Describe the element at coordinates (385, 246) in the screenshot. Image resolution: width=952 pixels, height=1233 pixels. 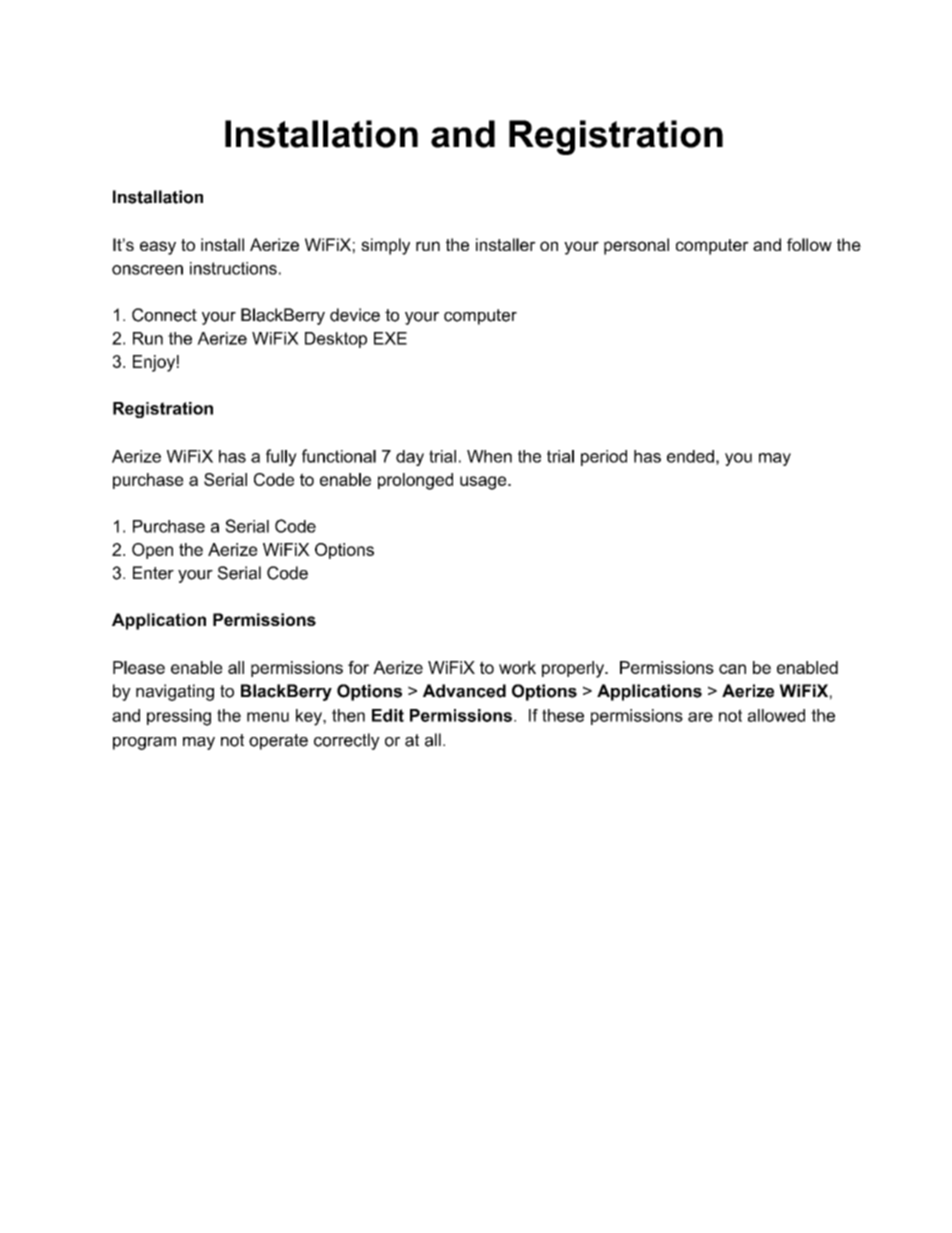
I see `simply` at that location.
